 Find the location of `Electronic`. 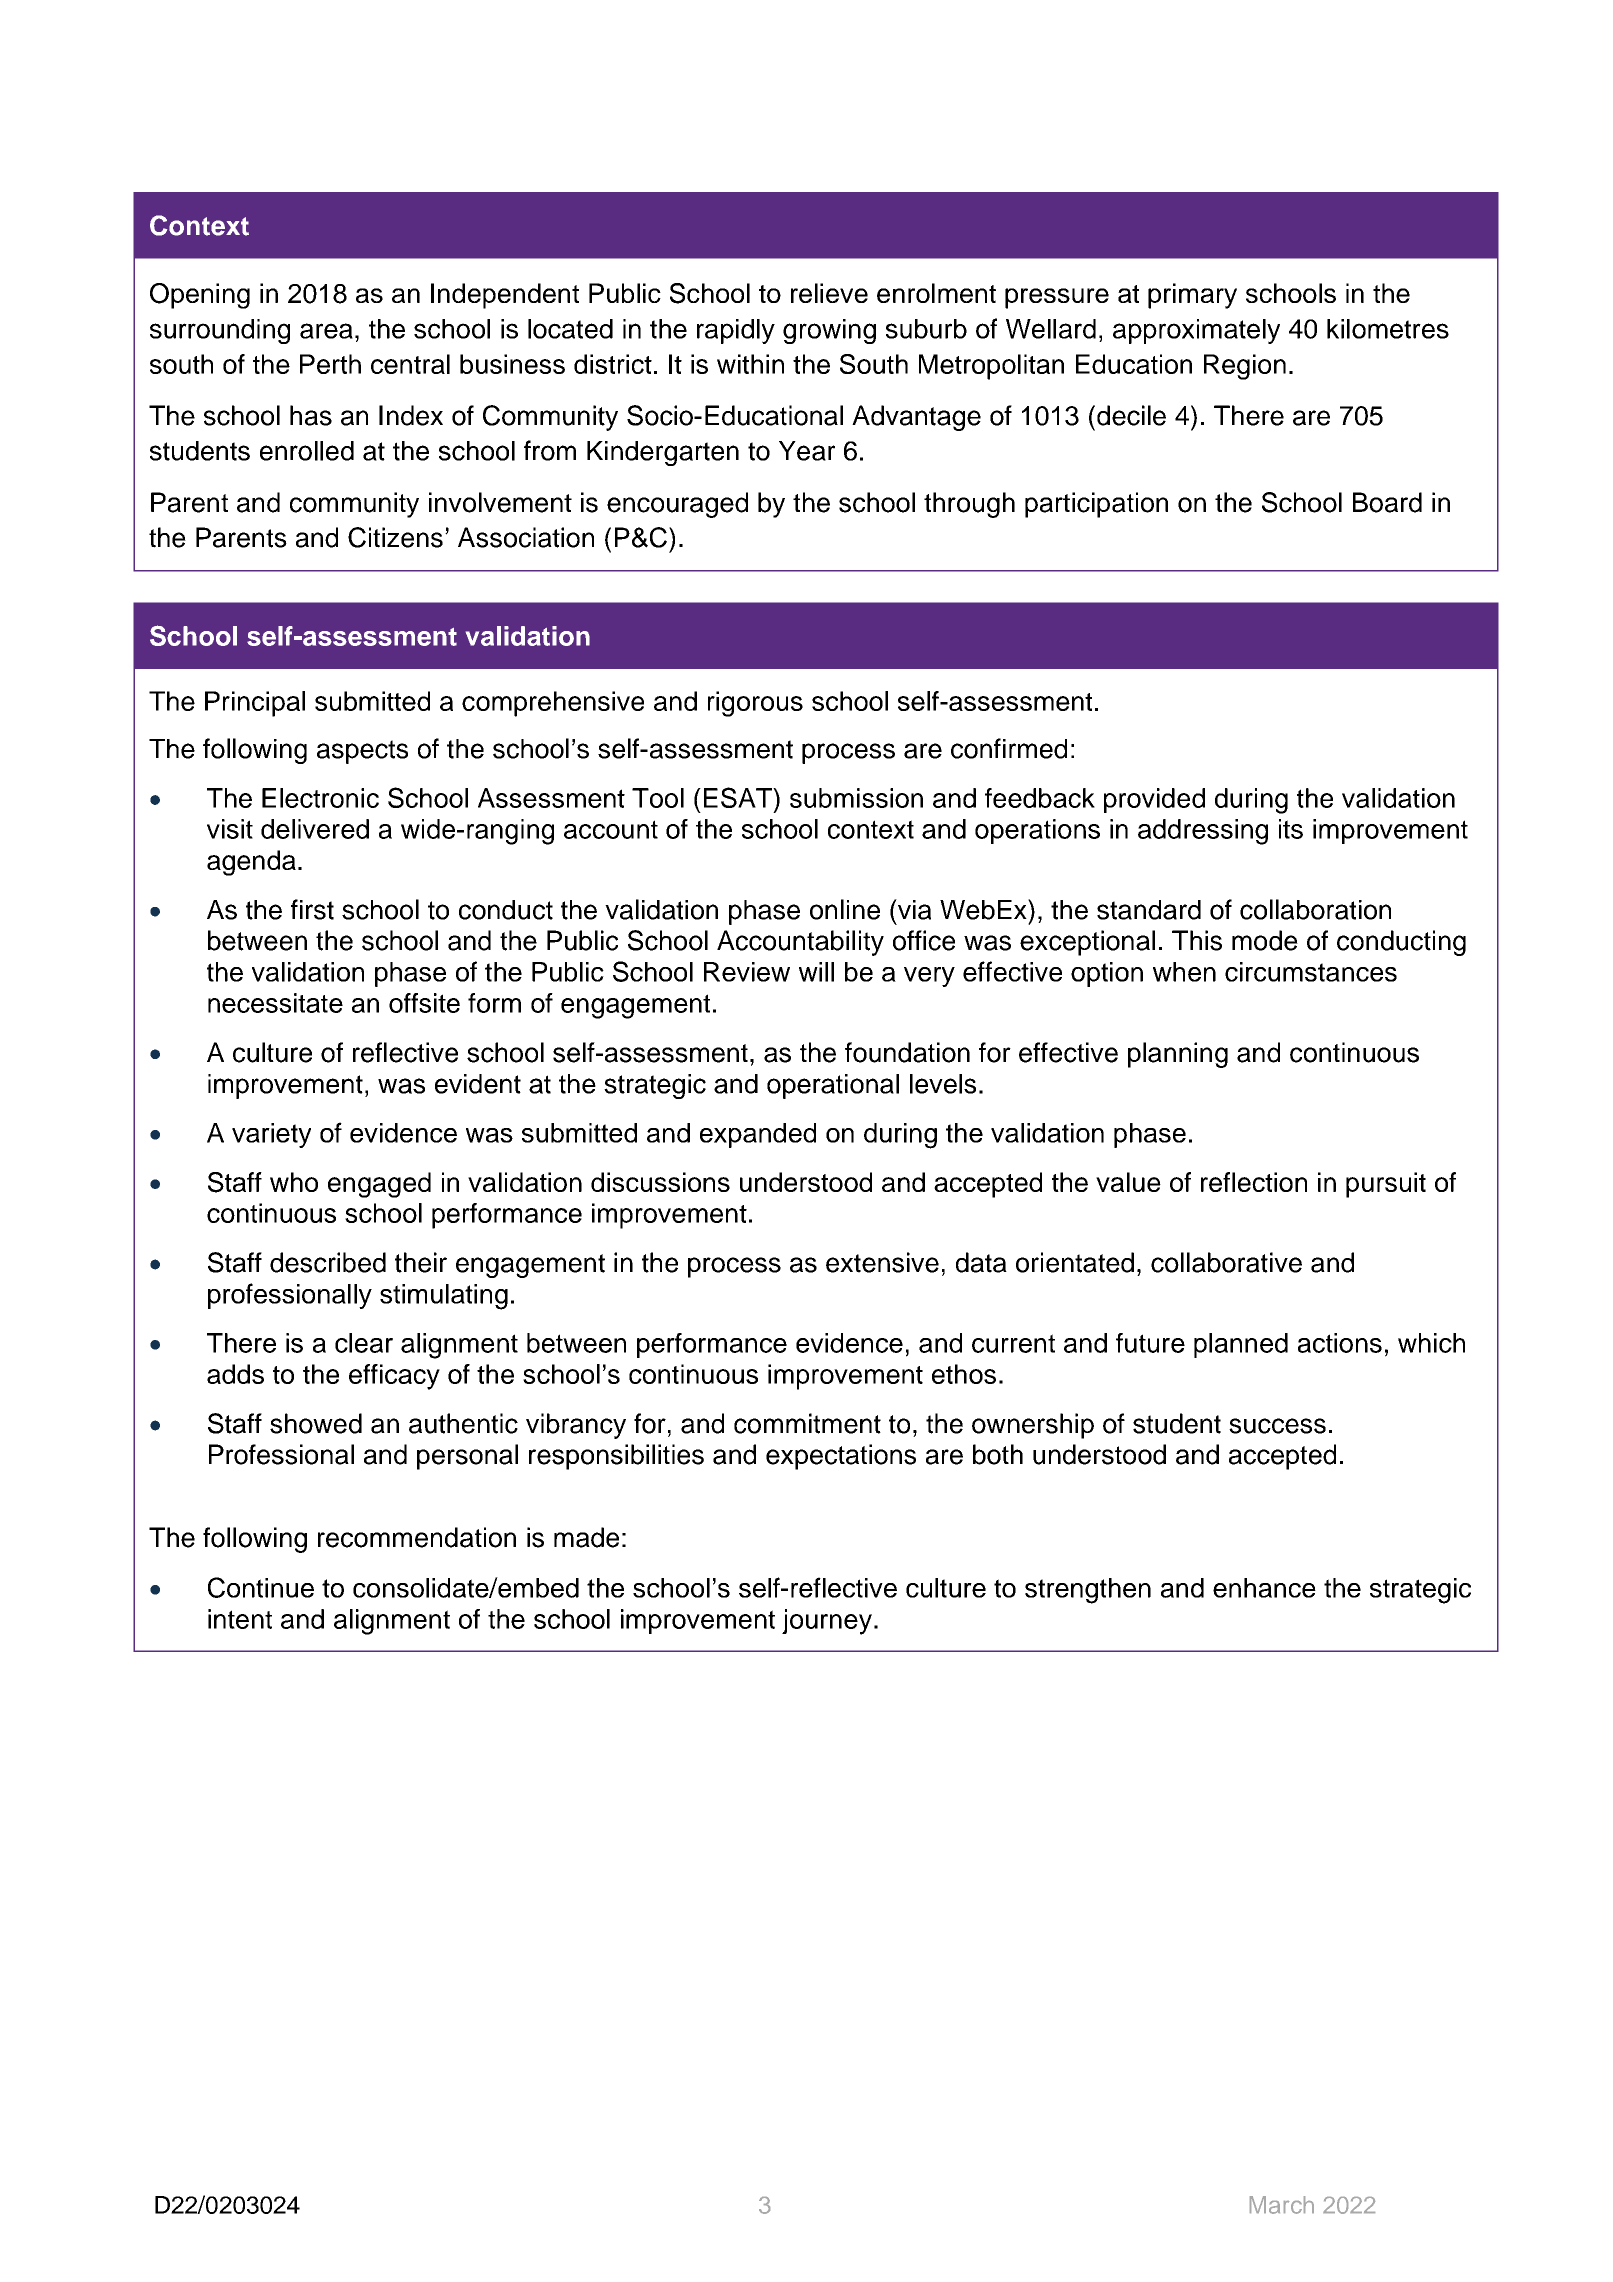

Electronic is located at coordinates (320, 798).
